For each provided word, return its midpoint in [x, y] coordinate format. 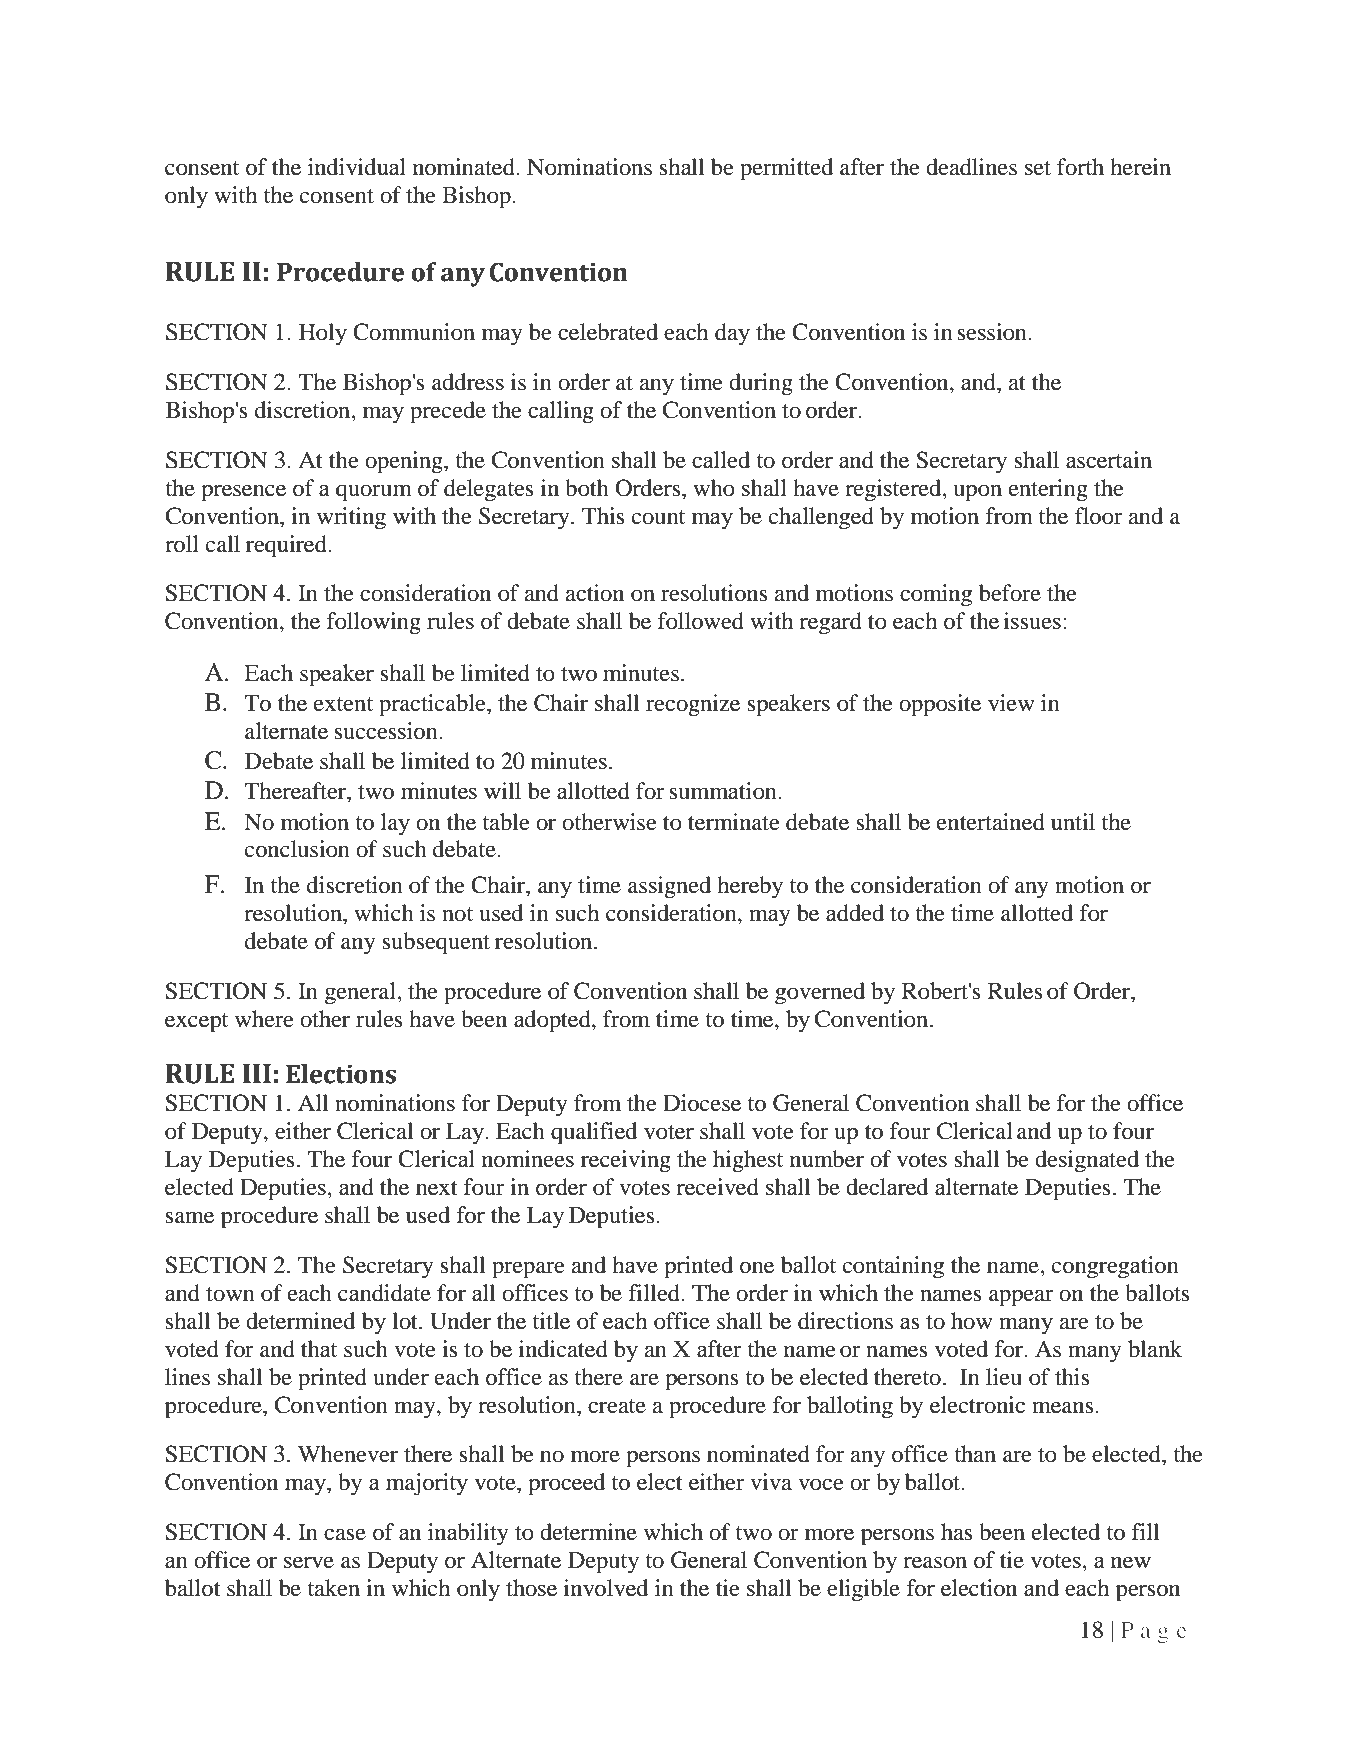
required [287, 546]
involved [606, 1588]
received [717, 1187]
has [957, 1532]
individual [357, 167]
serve [309, 1562]
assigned [669, 887]
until [1073, 822]
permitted [786, 169]
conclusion [297, 849]
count [658, 517]
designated [1087, 1161]
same [189, 1217]
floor [1099, 516]
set [1038, 168]
